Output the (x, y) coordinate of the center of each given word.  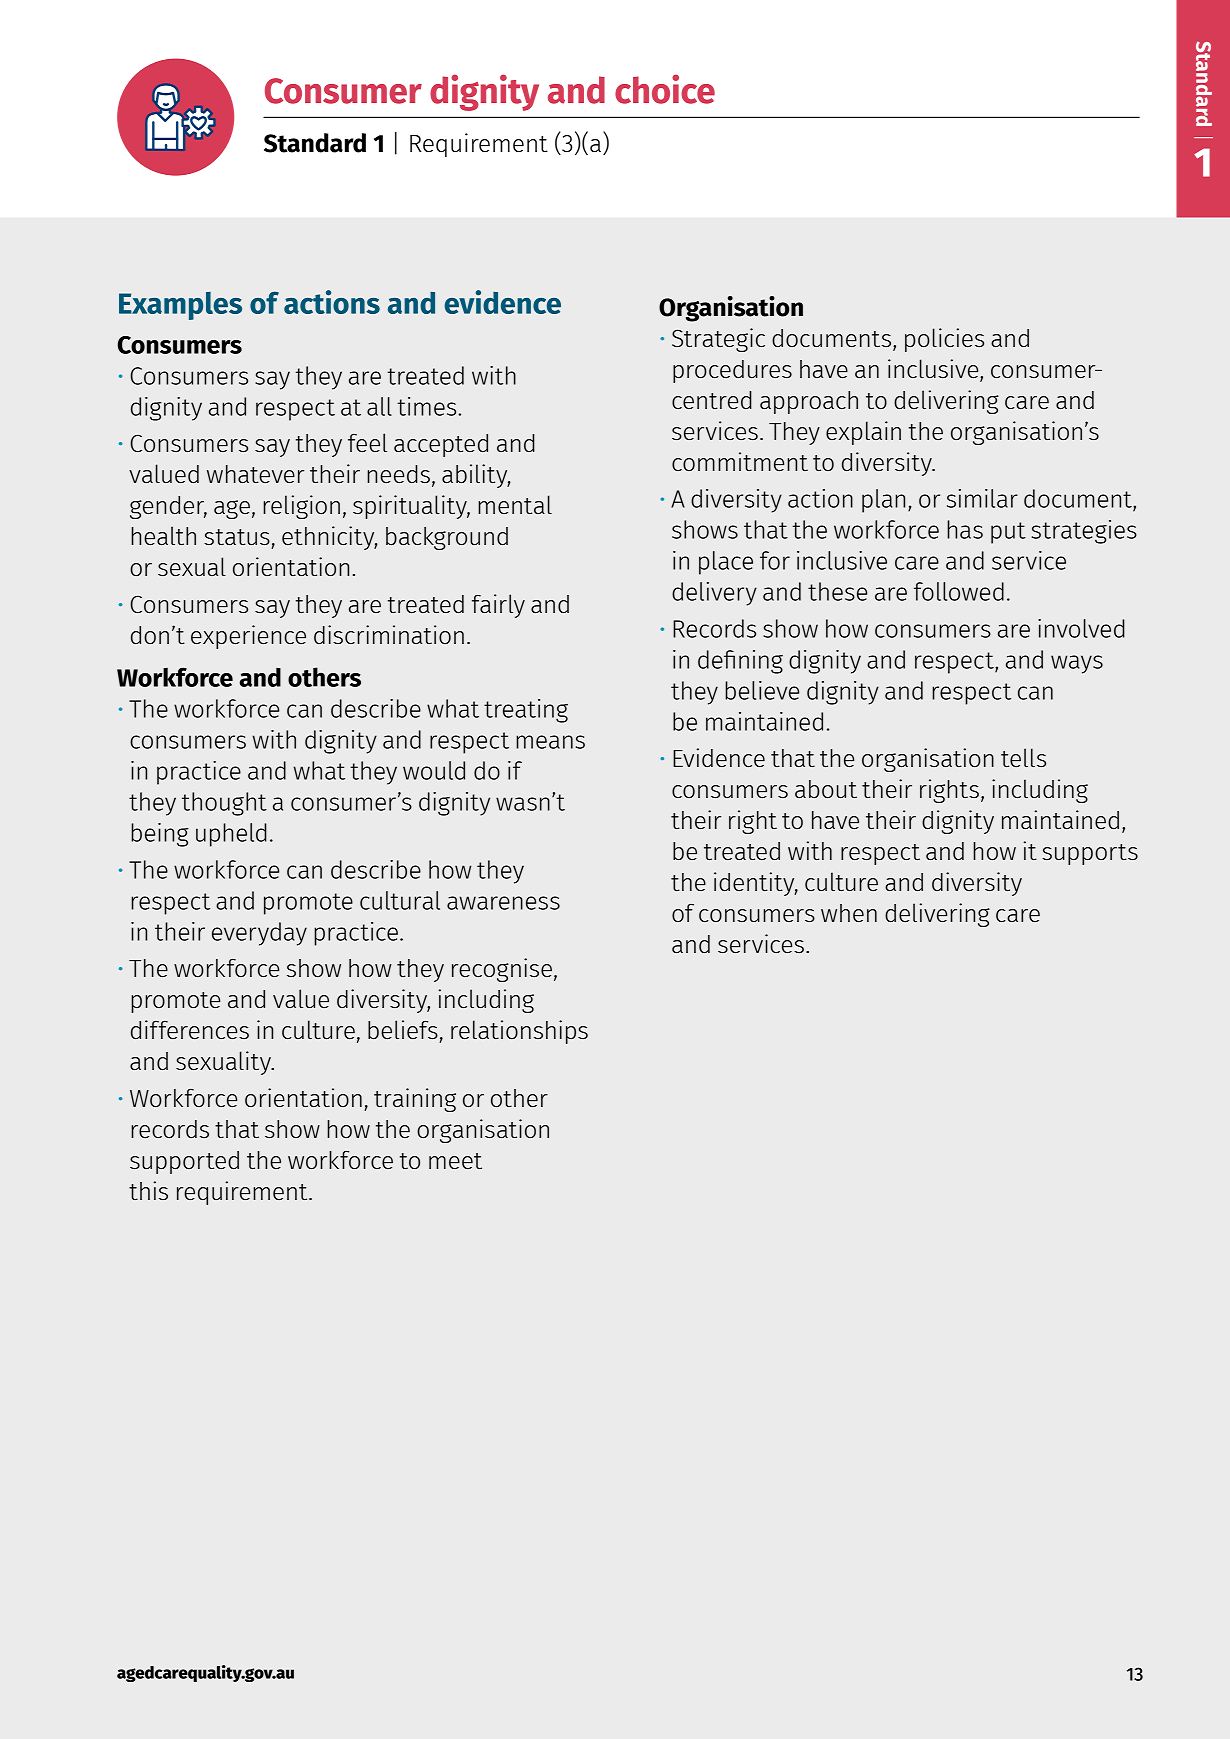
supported (184, 1162)
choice (665, 89)
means (550, 742)
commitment (740, 461)
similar (982, 498)
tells (1023, 757)
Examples (180, 306)
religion (301, 507)
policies (944, 340)
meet (455, 1161)
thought (224, 804)
